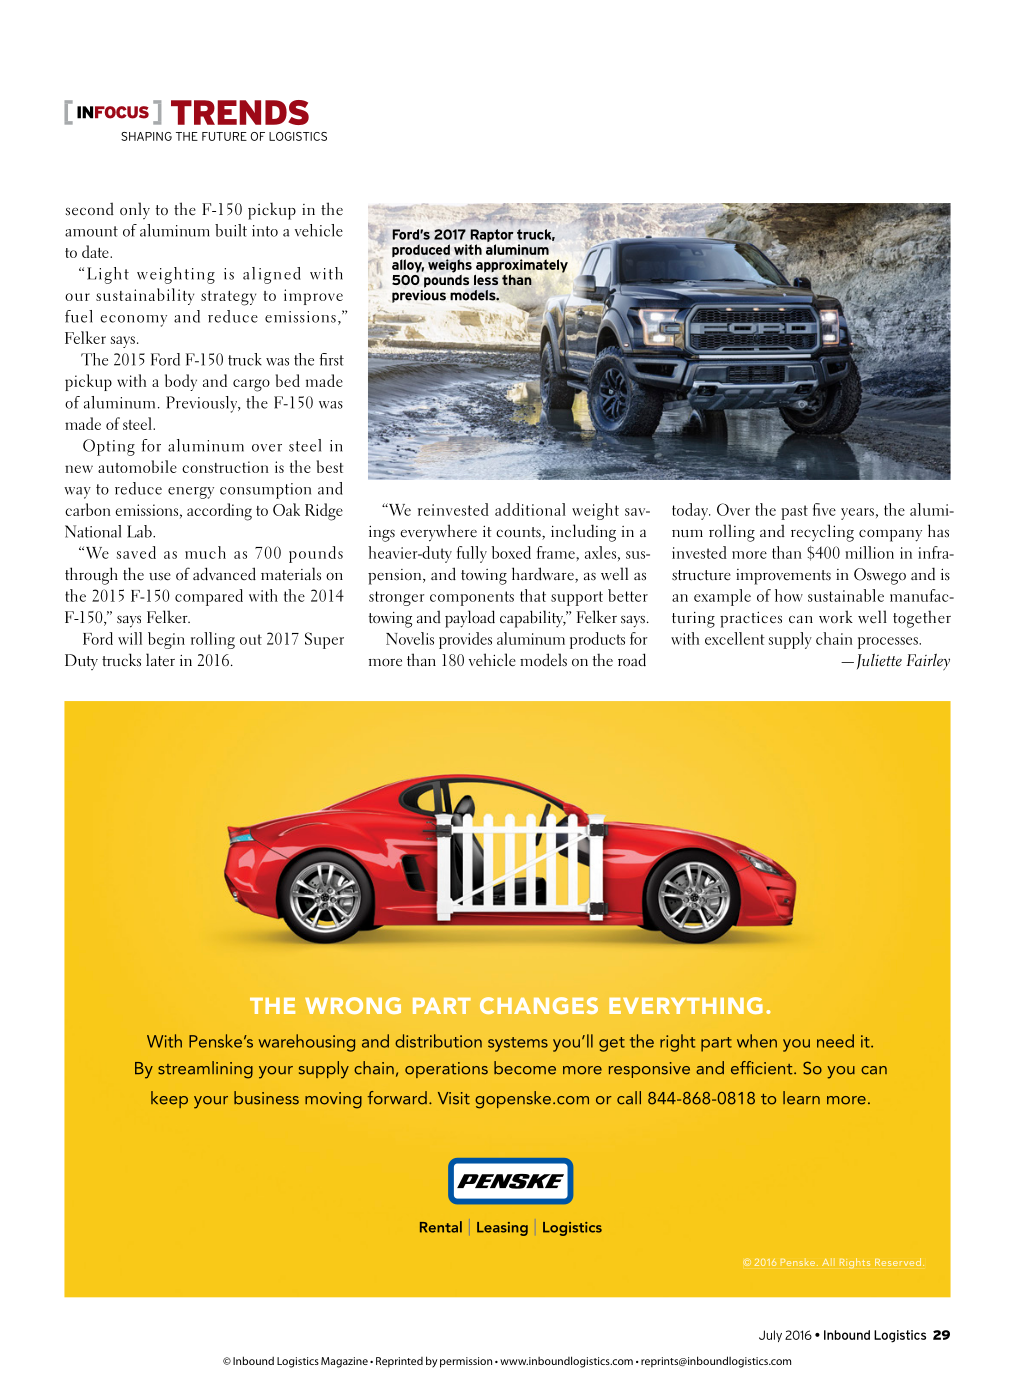 The image size is (1015, 1386). What do you see at coordinates (160, 660) in the document?
I see `later` at bounding box center [160, 660].
